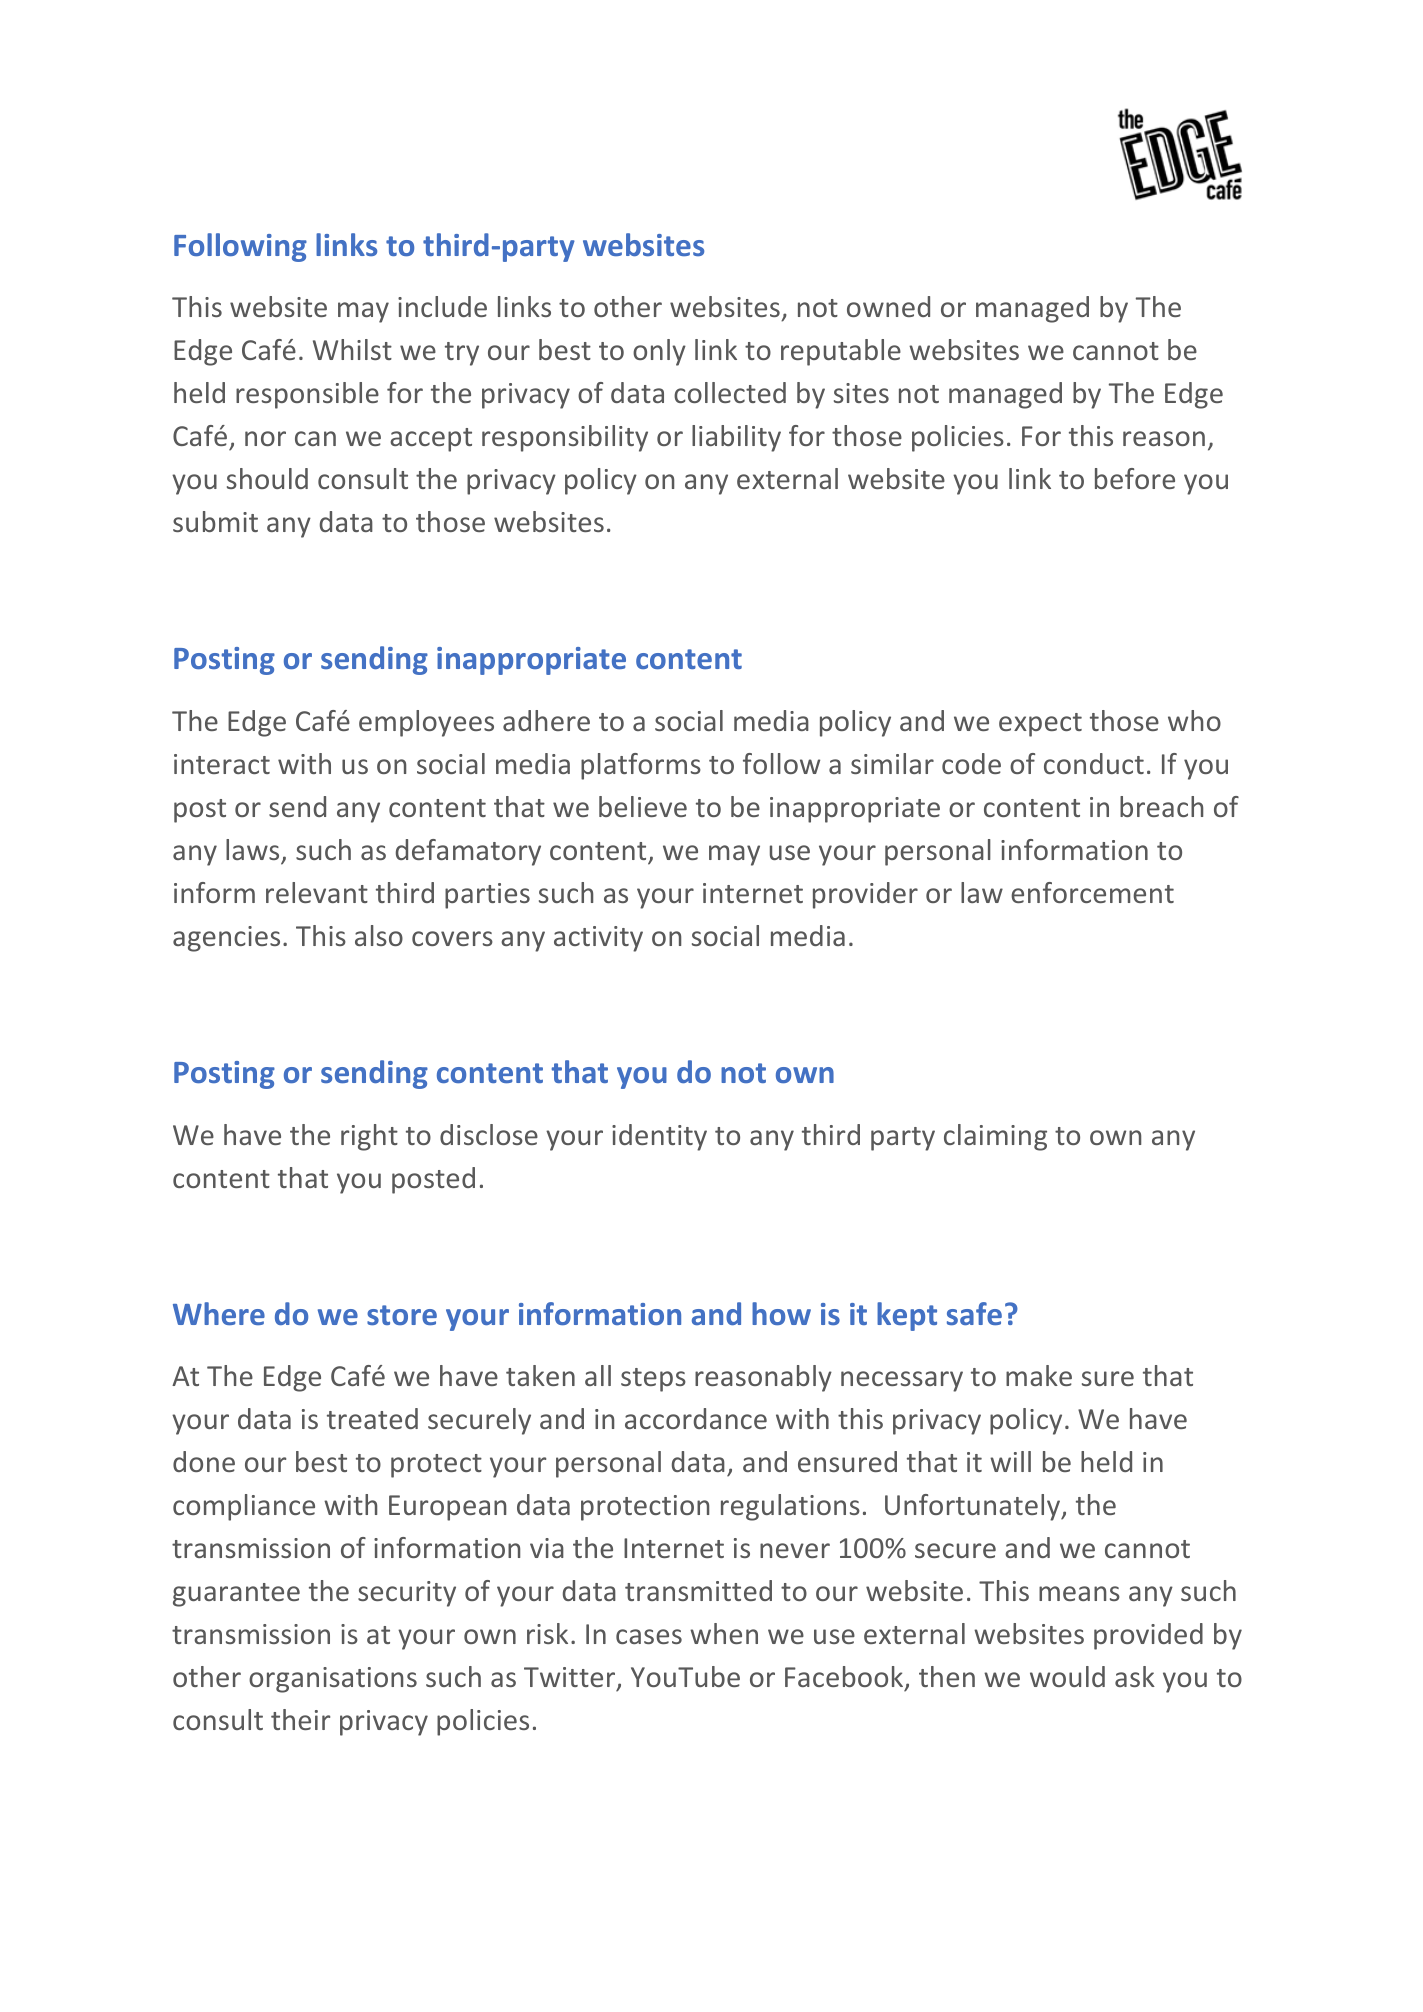 This screenshot has height=2012, width=1423. What do you see at coordinates (659, 1137) in the screenshot?
I see `identity` at bounding box center [659, 1137].
